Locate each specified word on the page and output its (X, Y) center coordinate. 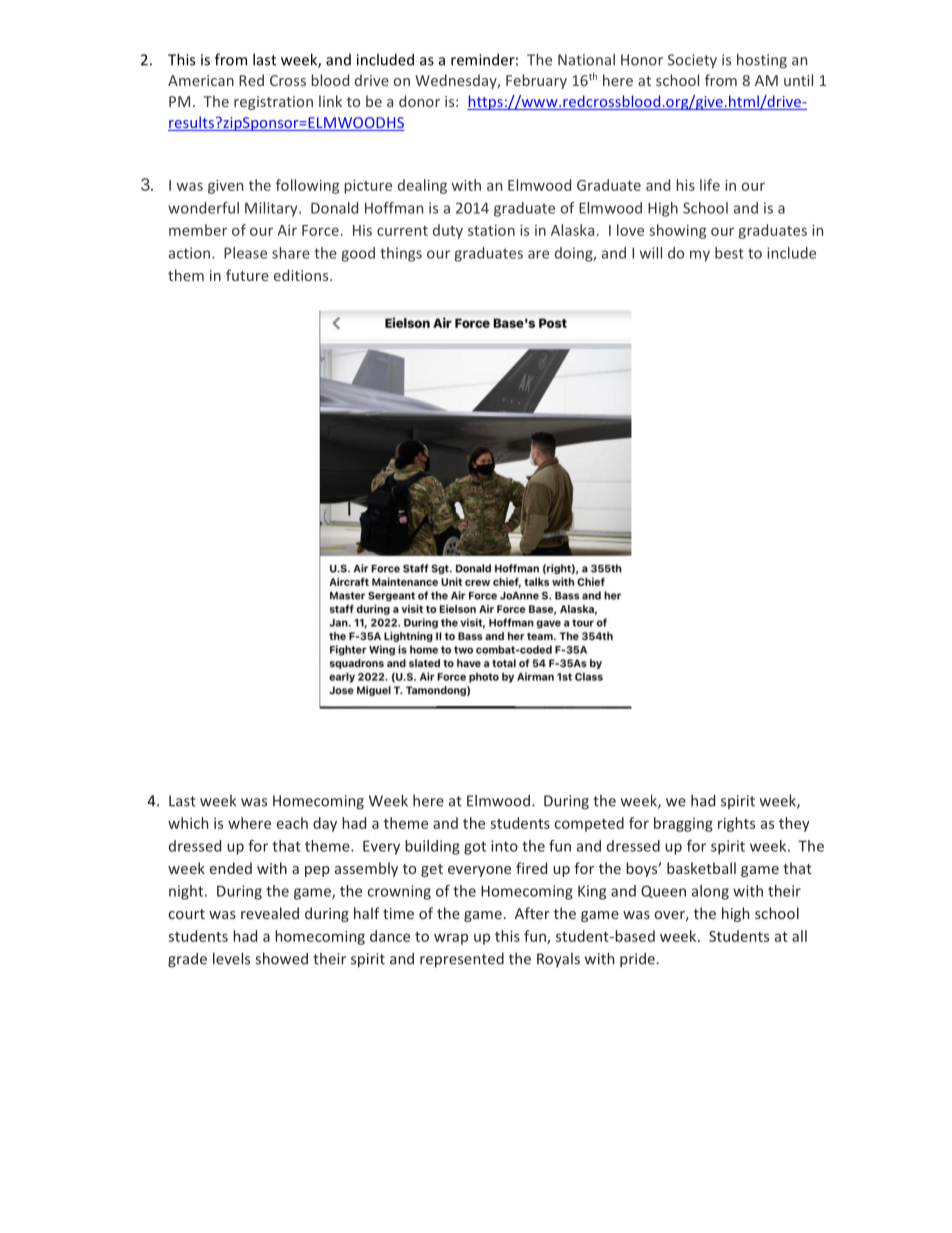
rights (736, 824)
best (729, 253)
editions (302, 275)
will (651, 253)
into (504, 846)
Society (692, 61)
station (491, 230)
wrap (451, 939)
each (292, 823)
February (536, 81)
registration (273, 103)
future (247, 275)
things (401, 254)
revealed (270, 913)
